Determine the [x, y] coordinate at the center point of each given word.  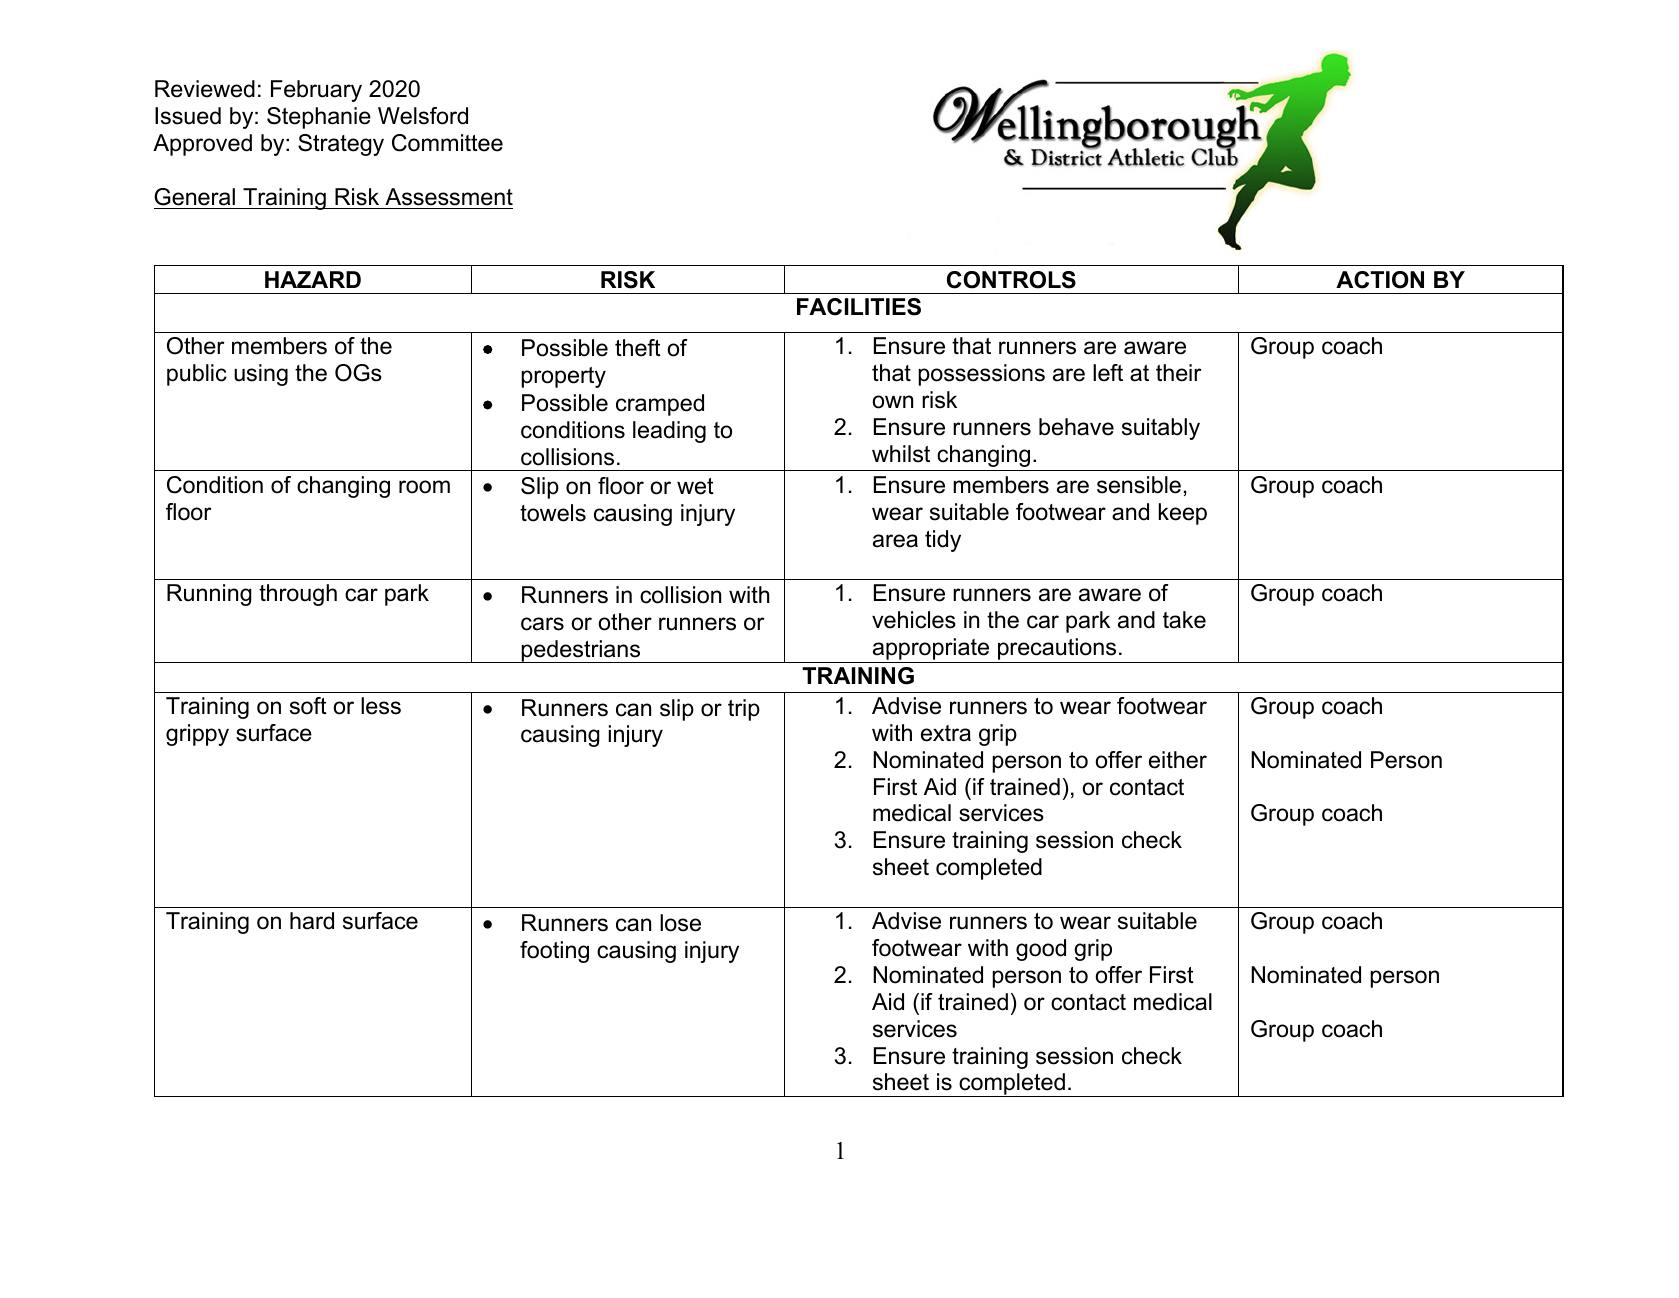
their [1179, 373]
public [197, 375]
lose [680, 923]
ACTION [1380, 280]
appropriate [931, 649]
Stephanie [319, 118]
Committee [447, 143]
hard [312, 921]
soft [308, 706]
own [893, 402]
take [1184, 620]
